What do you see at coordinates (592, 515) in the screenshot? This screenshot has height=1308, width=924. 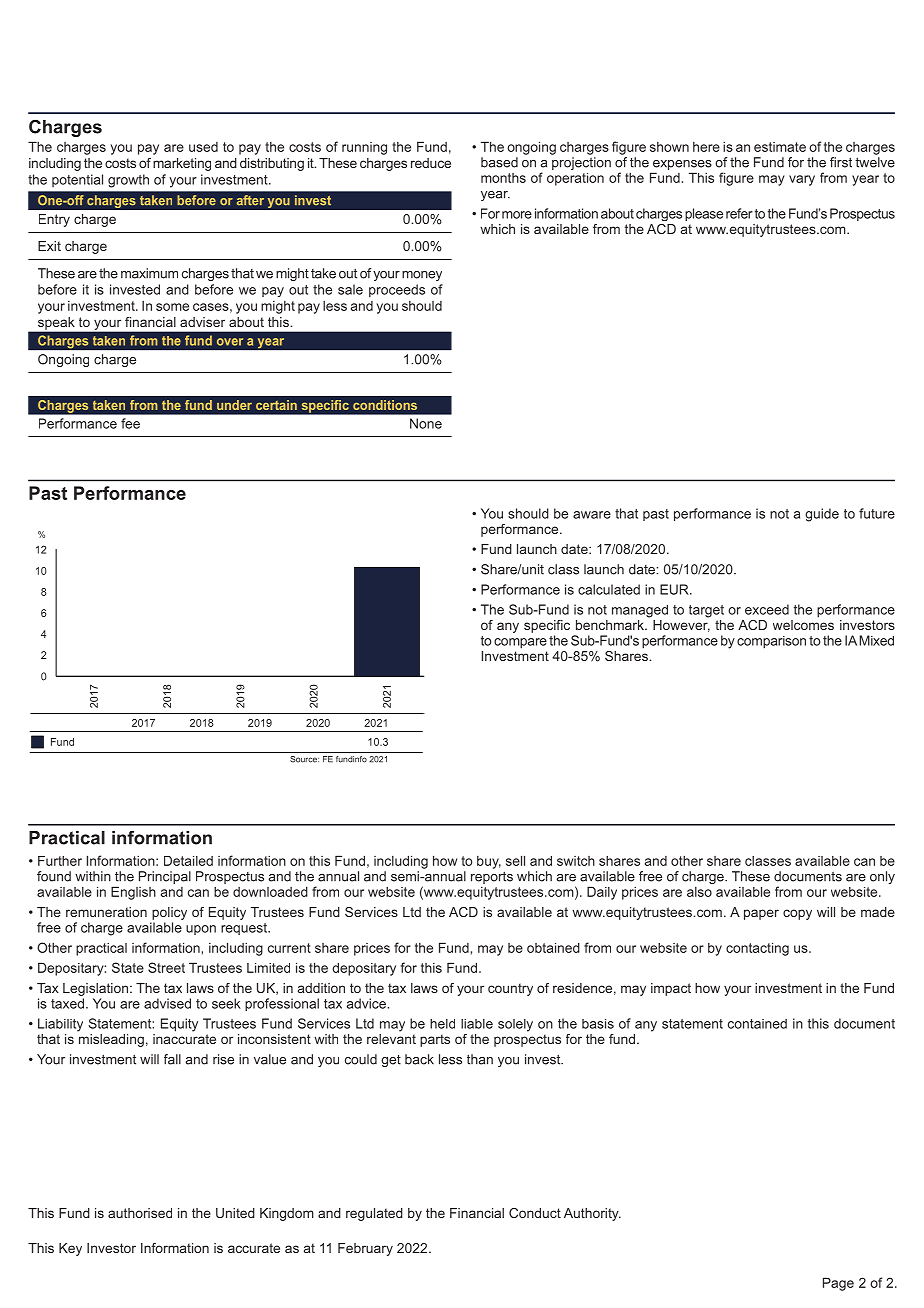 I see `aware` at bounding box center [592, 515].
